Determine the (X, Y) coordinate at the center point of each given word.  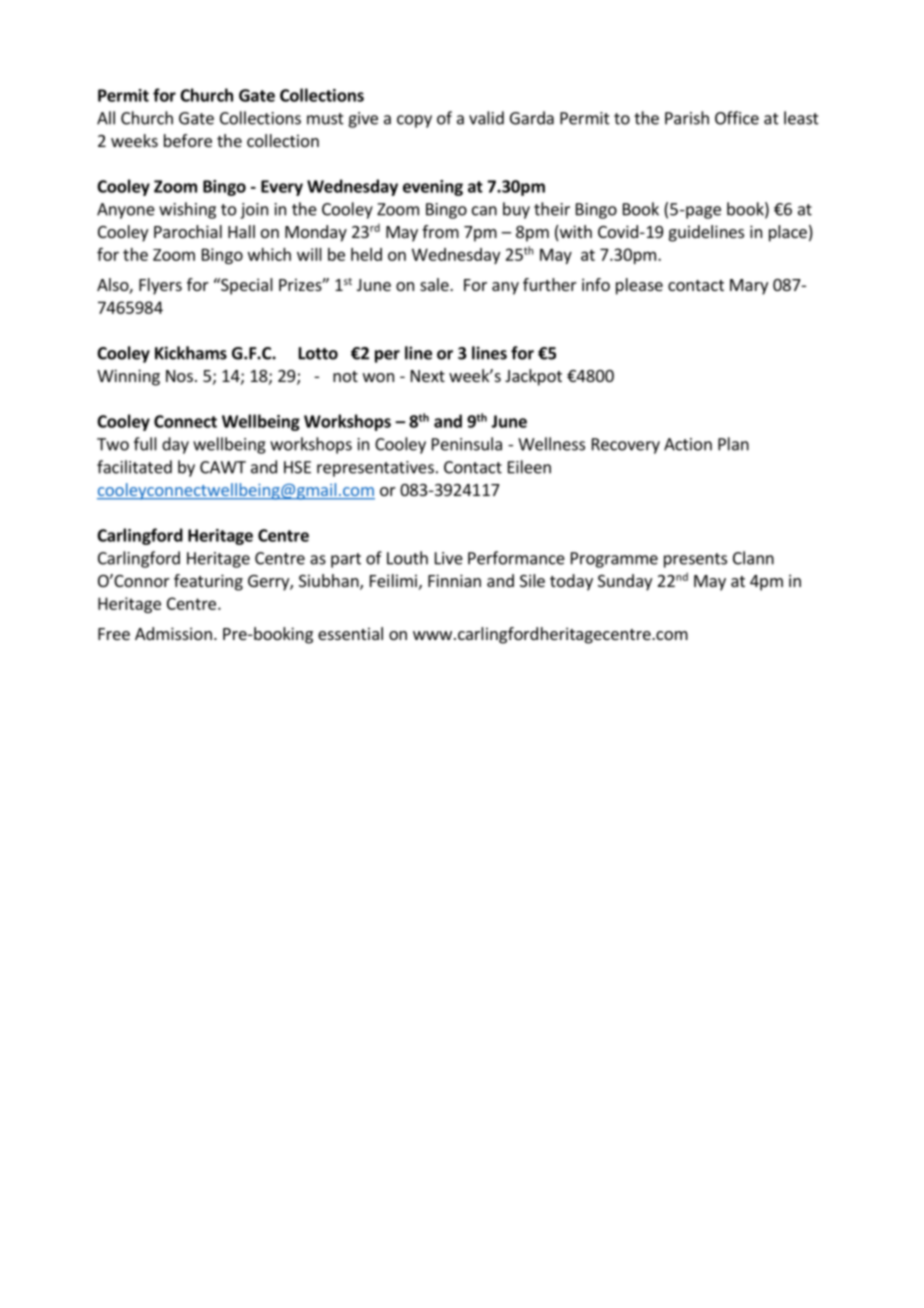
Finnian (454, 580)
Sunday (625, 582)
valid (486, 118)
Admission (173, 633)
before (188, 140)
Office (737, 118)
